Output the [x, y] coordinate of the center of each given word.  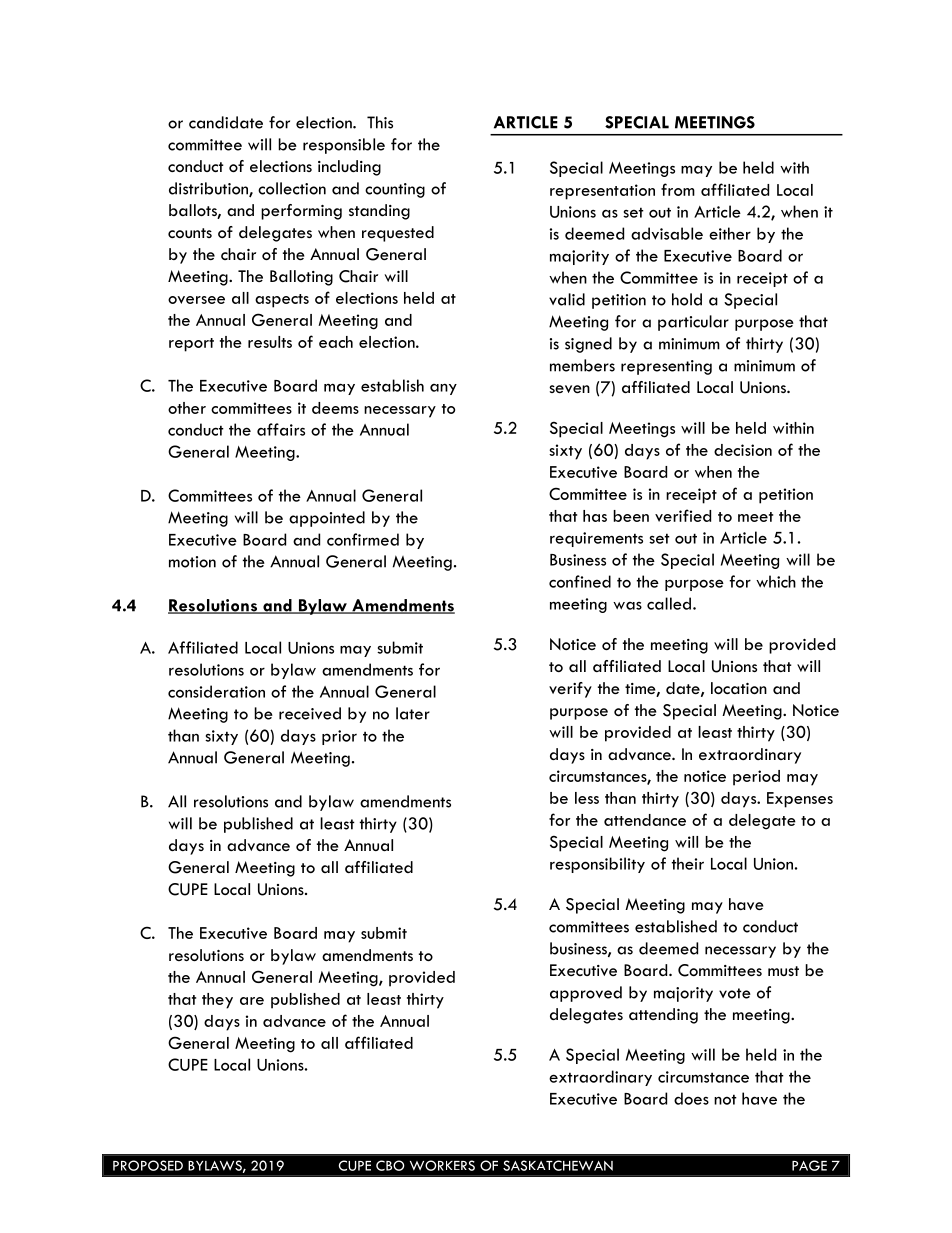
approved [586, 994]
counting [395, 190]
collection [292, 188]
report [191, 345]
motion [192, 562]
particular [693, 323]
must [783, 971]
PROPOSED [148, 1165]
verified [683, 515]
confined [580, 581]
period [756, 778]
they [217, 1001]
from [678, 189]
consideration [216, 691]
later [413, 713]
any [443, 389]
